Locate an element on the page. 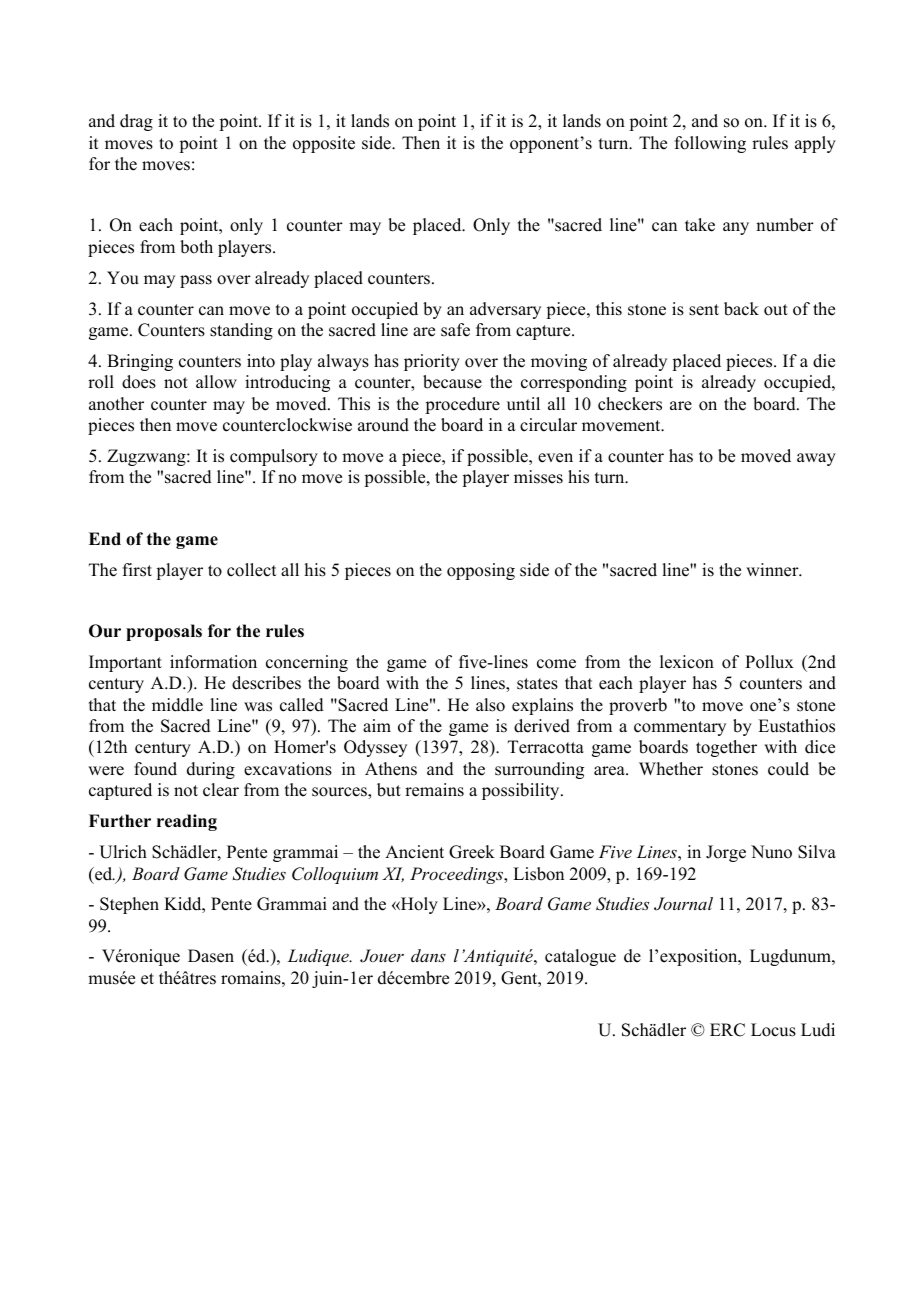  drag is located at coordinates (136, 122).
